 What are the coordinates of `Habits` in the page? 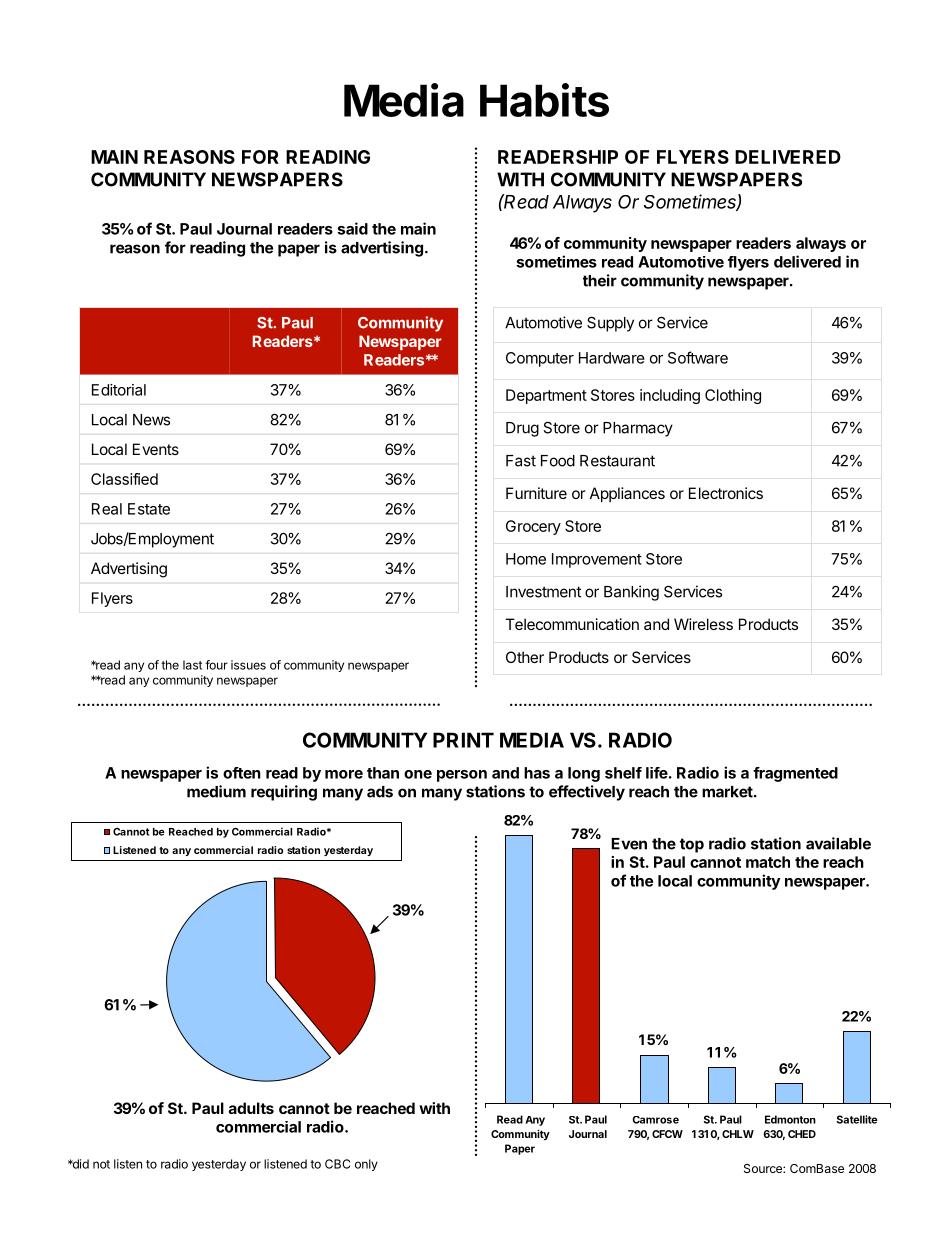 It's located at (544, 100).
